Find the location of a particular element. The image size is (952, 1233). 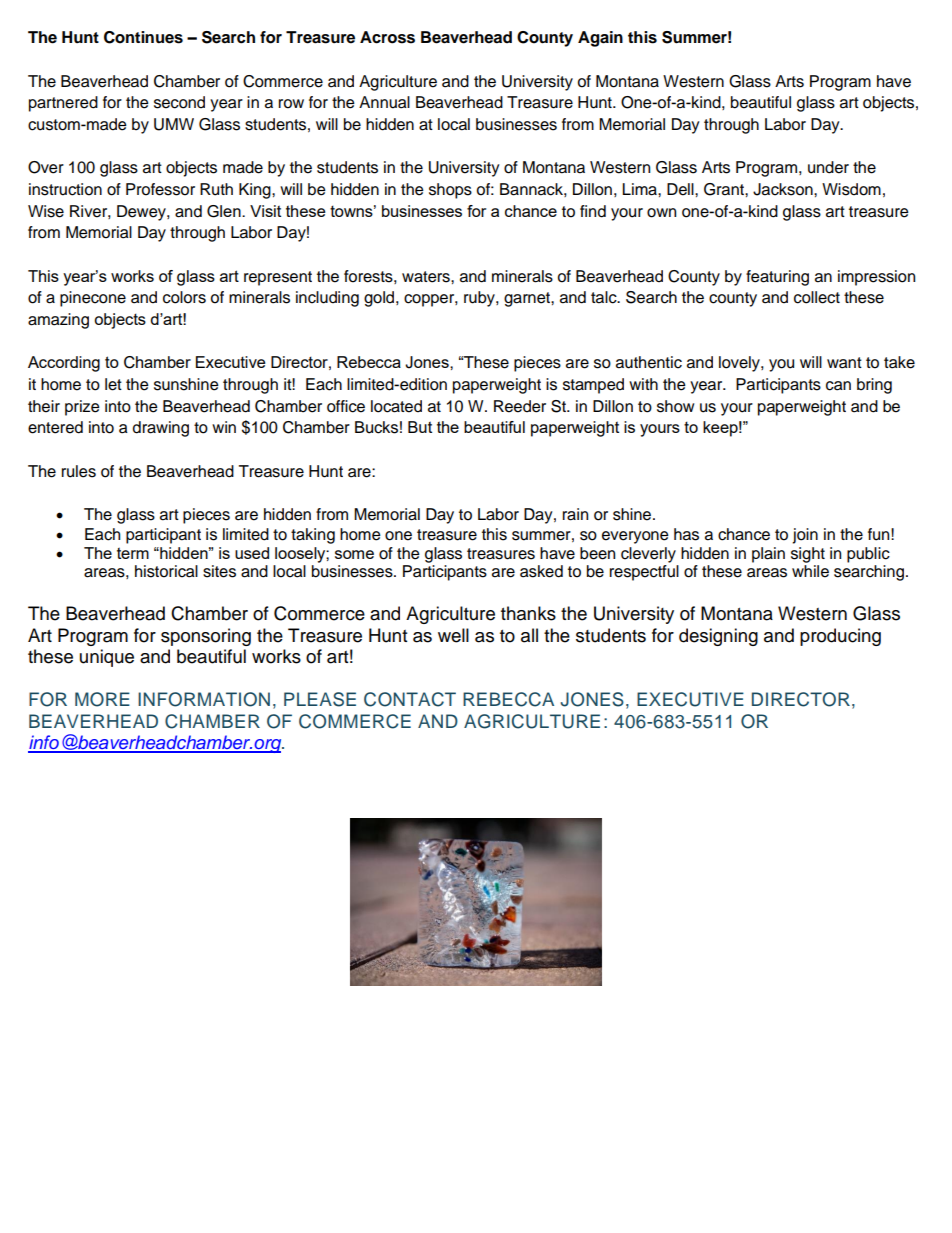

Again is located at coordinates (600, 39).
